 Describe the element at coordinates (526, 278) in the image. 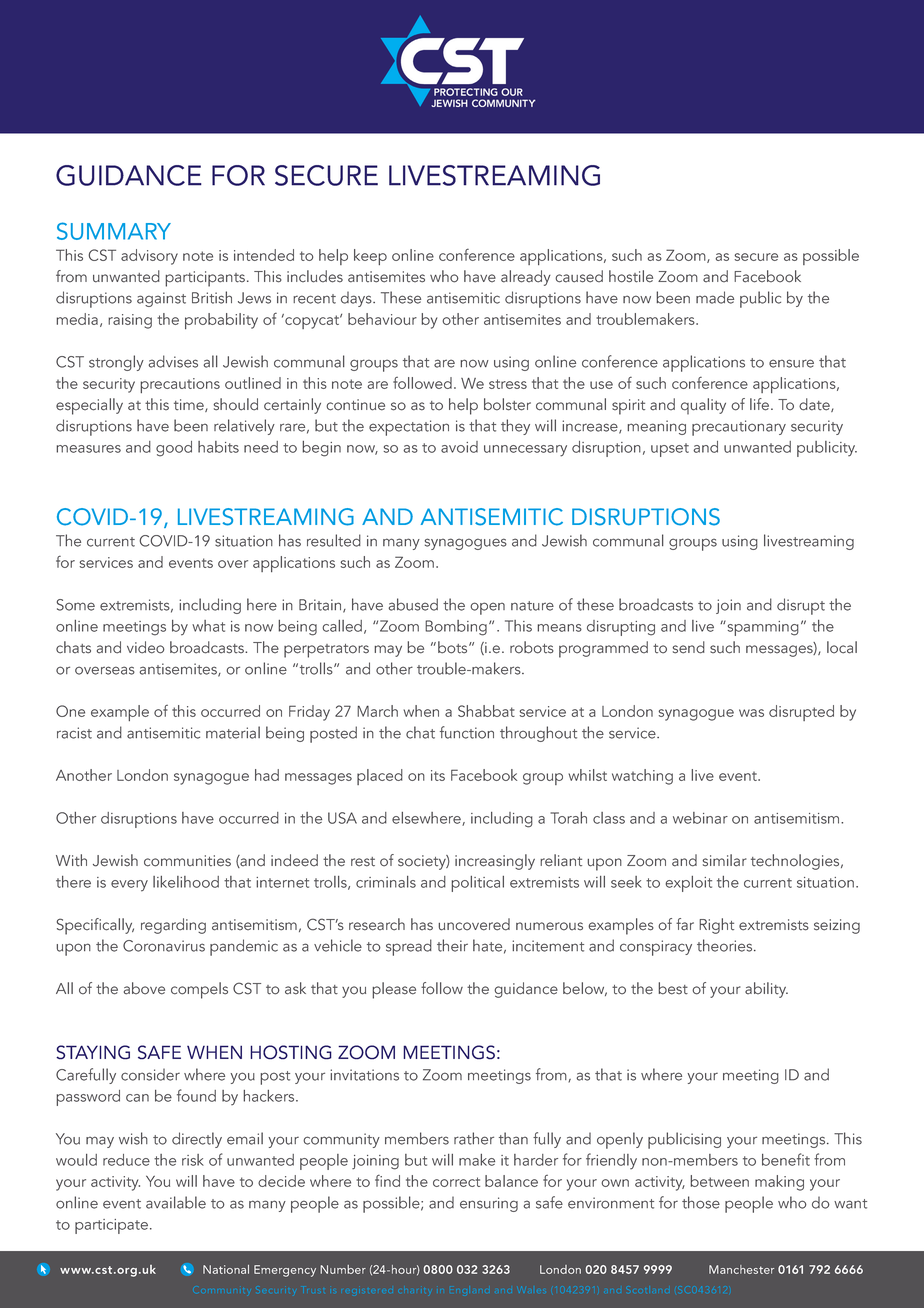

I see `already` at that location.
